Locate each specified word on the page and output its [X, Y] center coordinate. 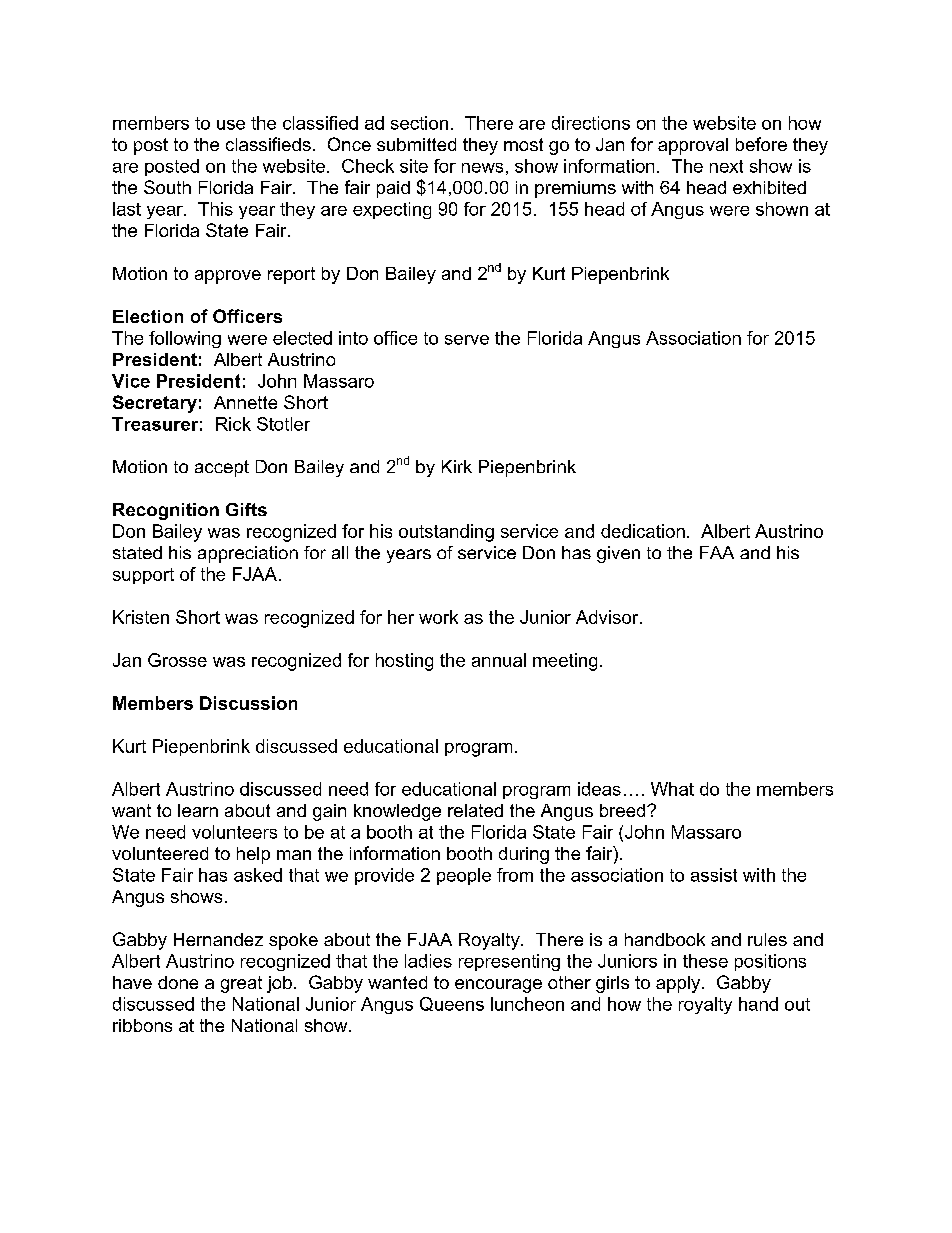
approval [693, 146]
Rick [233, 424]
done [178, 982]
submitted [416, 144]
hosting [404, 662]
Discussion [248, 703]
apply [679, 984]
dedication [643, 531]
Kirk [457, 466]
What [672, 789]
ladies [428, 961]
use [231, 125]
